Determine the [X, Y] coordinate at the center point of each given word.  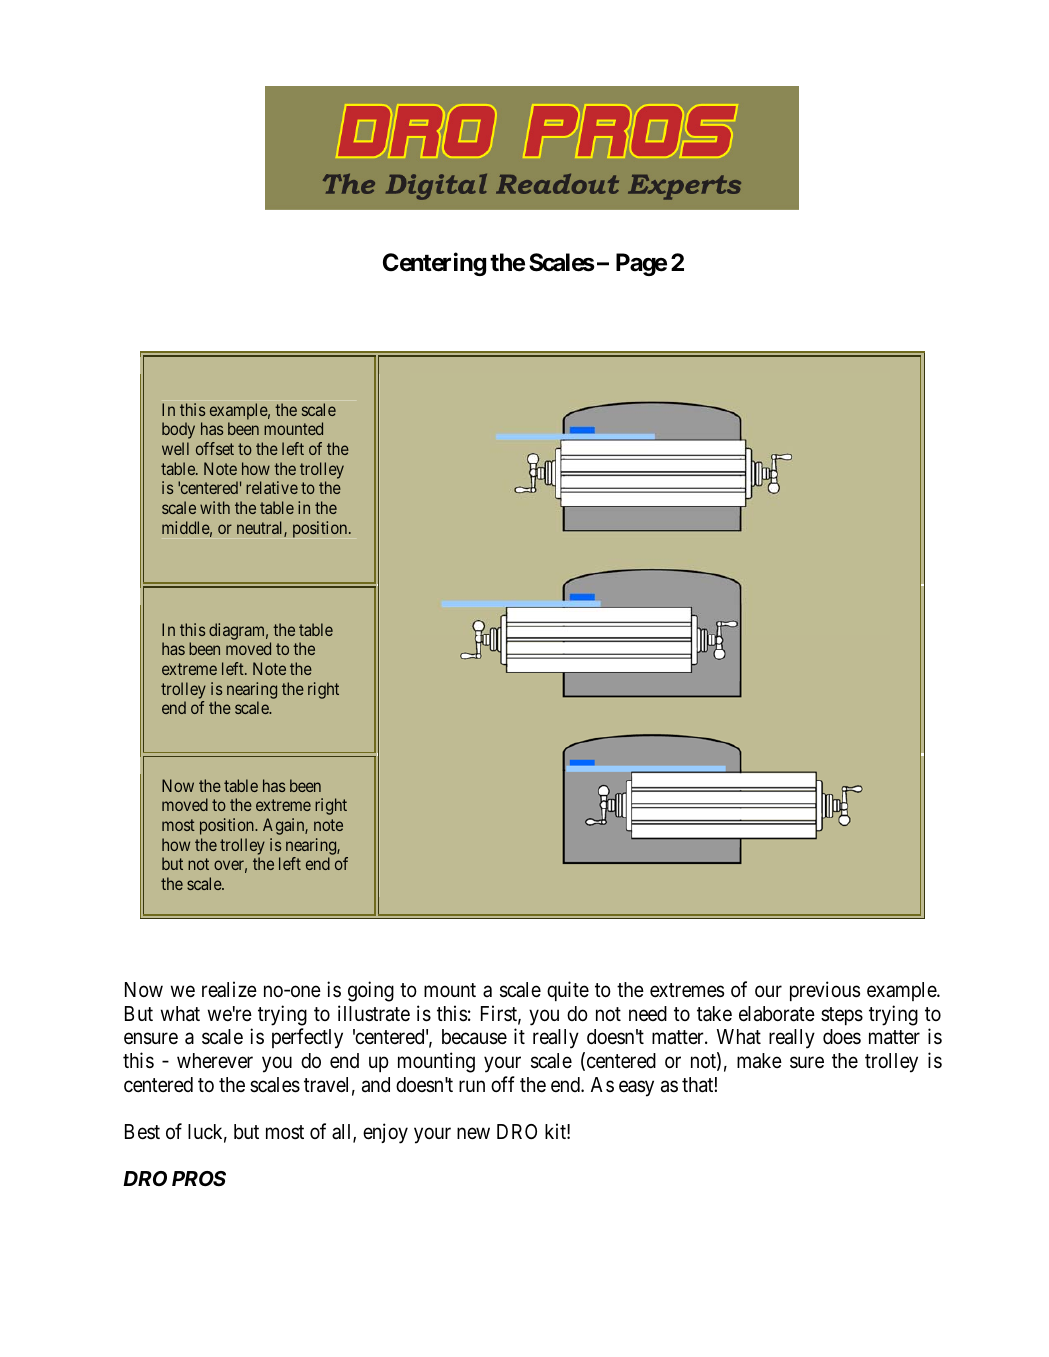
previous [825, 991]
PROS [199, 1178]
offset [215, 448]
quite [568, 991]
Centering [434, 264]
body [178, 430]
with [215, 507]
